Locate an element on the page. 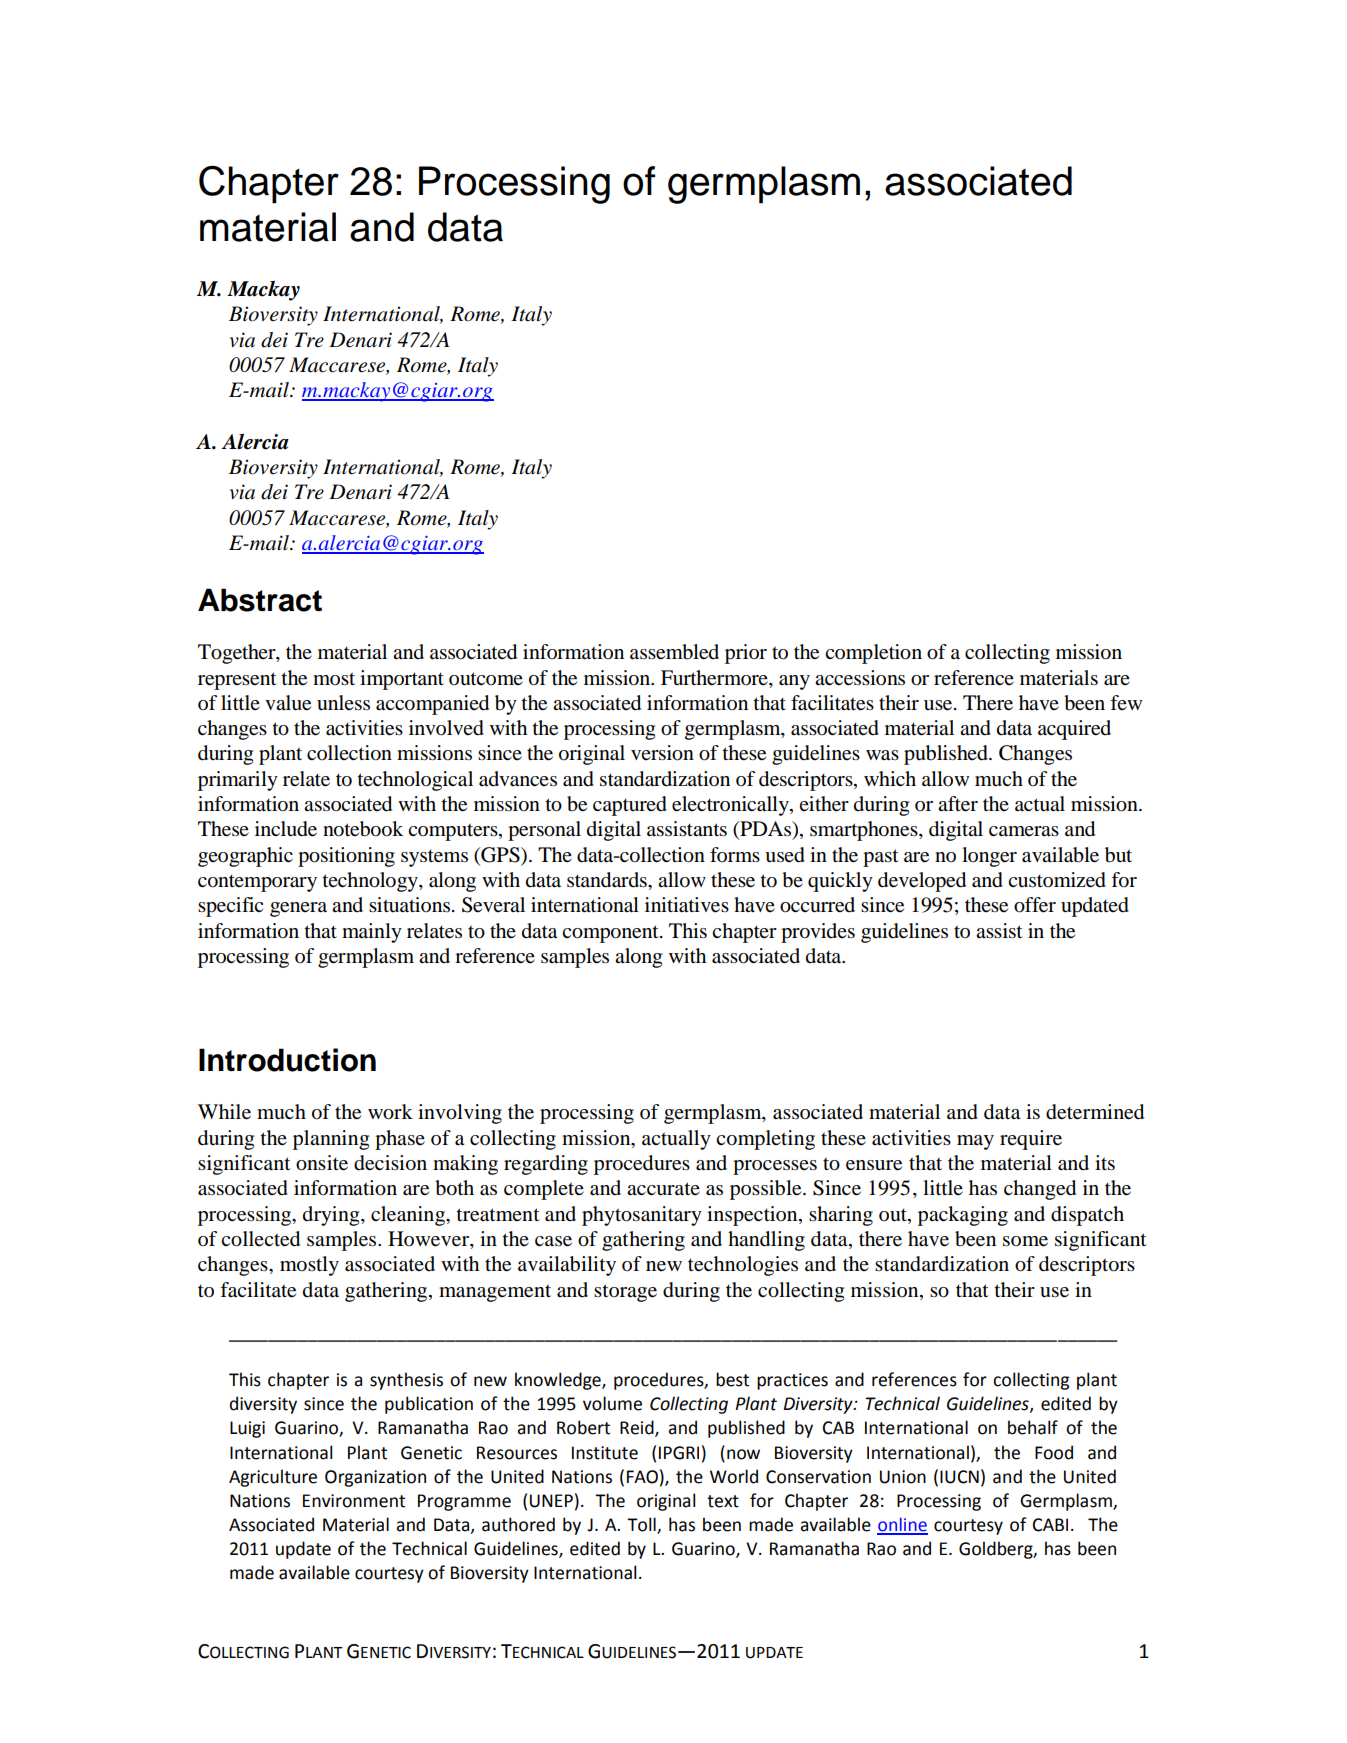  Introduction is located at coordinates (287, 1060).
